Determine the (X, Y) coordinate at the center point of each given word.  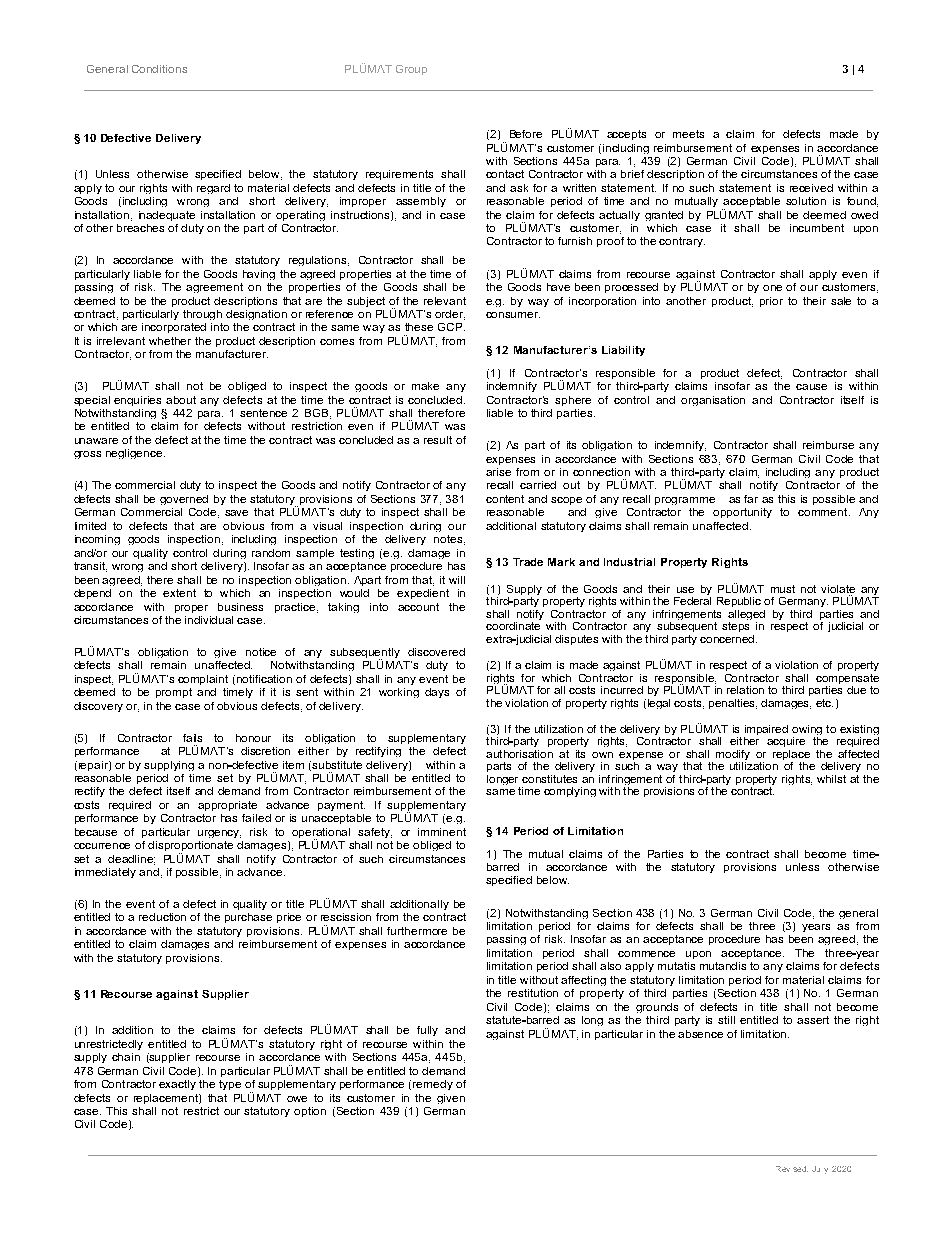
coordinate (513, 626)
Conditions (159, 69)
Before (526, 134)
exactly (177, 1085)
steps (735, 627)
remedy (433, 1085)
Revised (792, 1169)
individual (209, 620)
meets (688, 134)
